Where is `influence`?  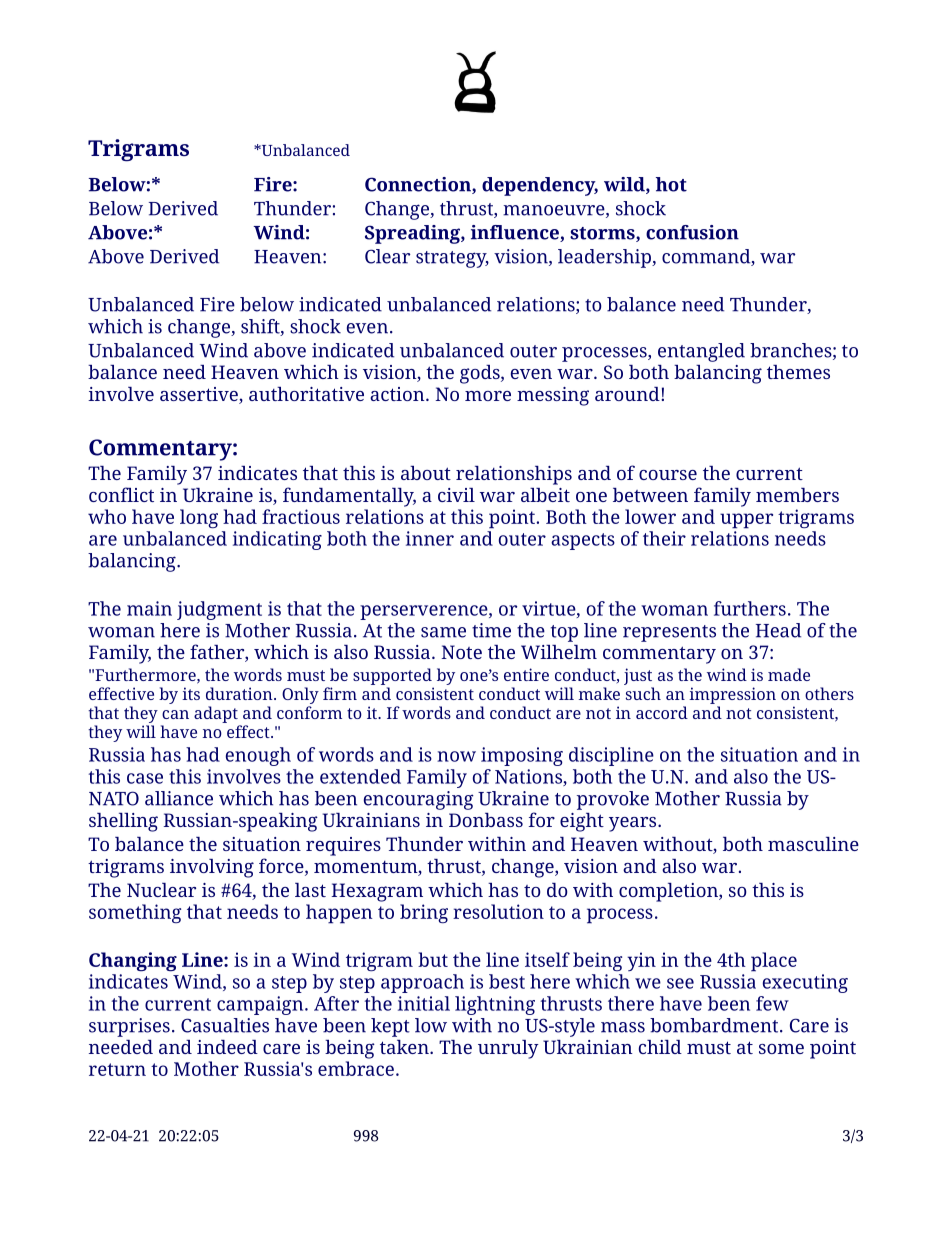
influence is located at coordinates (516, 233).
